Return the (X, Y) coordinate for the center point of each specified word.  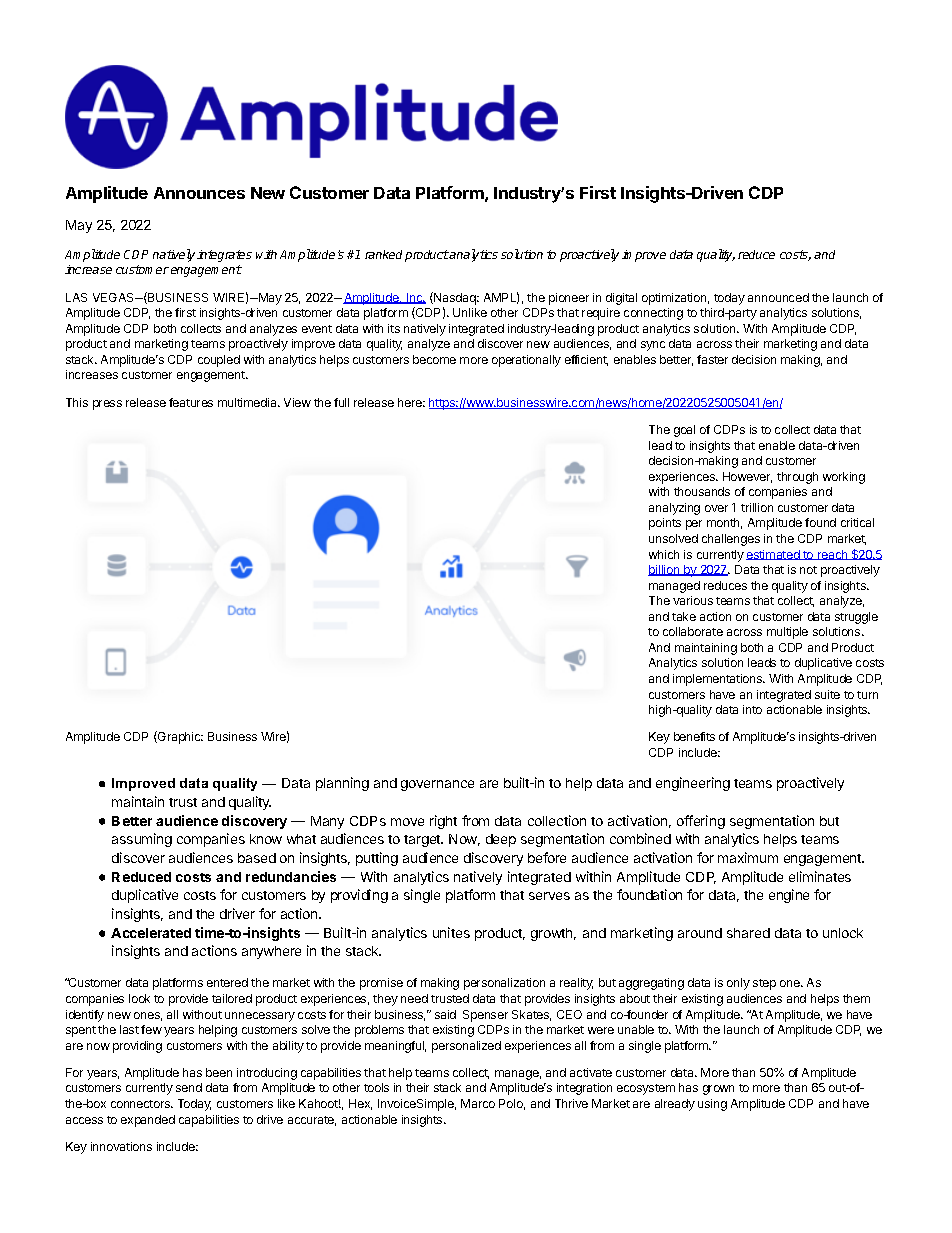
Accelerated (151, 933)
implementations (719, 680)
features (191, 402)
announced (778, 297)
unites (451, 932)
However (747, 477)
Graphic (179, 737)
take (684, 616)
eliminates (820, 876)
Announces (199, 193)
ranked (383, 254)
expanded (148, 1121)
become (434, 359)
